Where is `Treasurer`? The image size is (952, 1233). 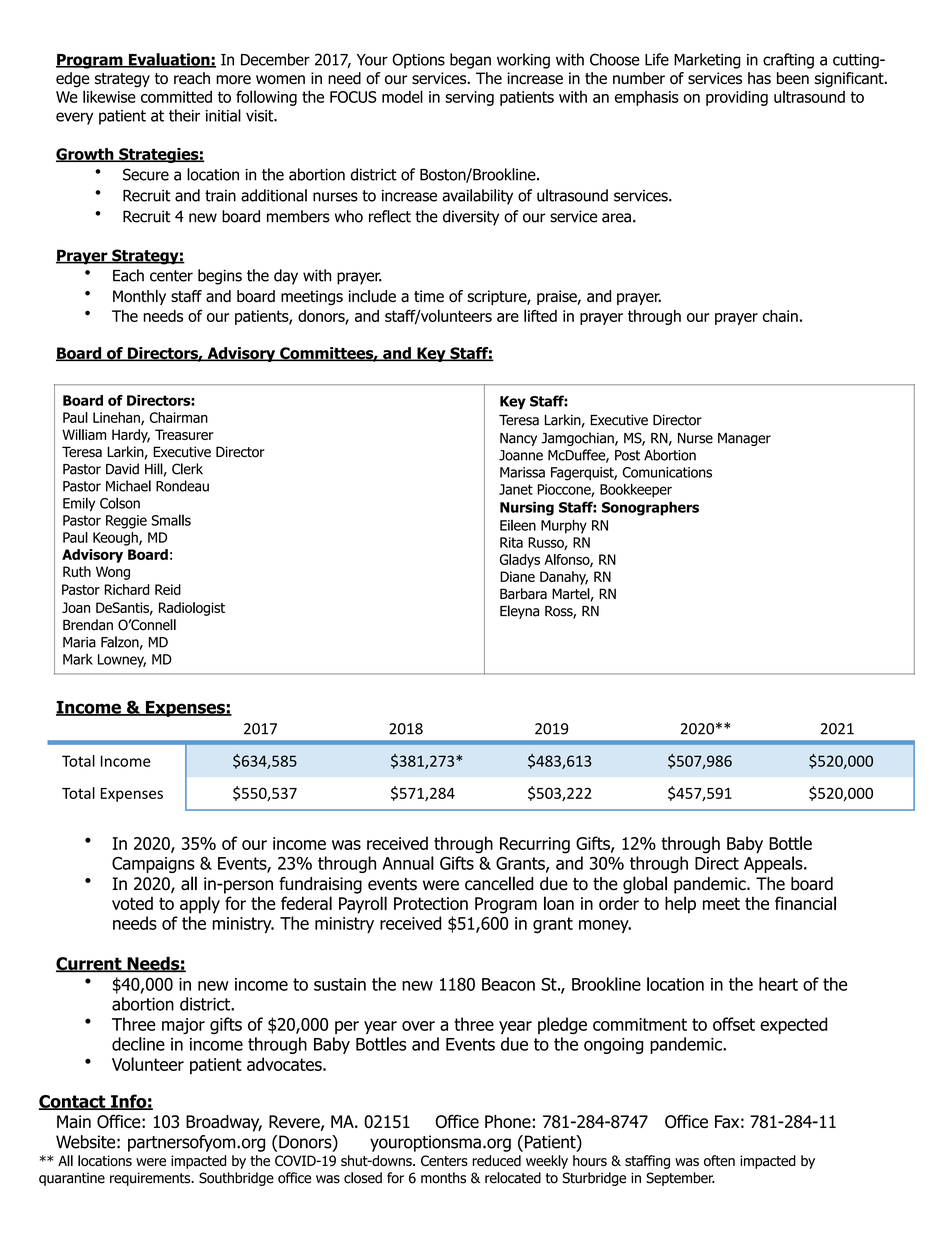 Treasurer is located at coordinates (184, 434).
